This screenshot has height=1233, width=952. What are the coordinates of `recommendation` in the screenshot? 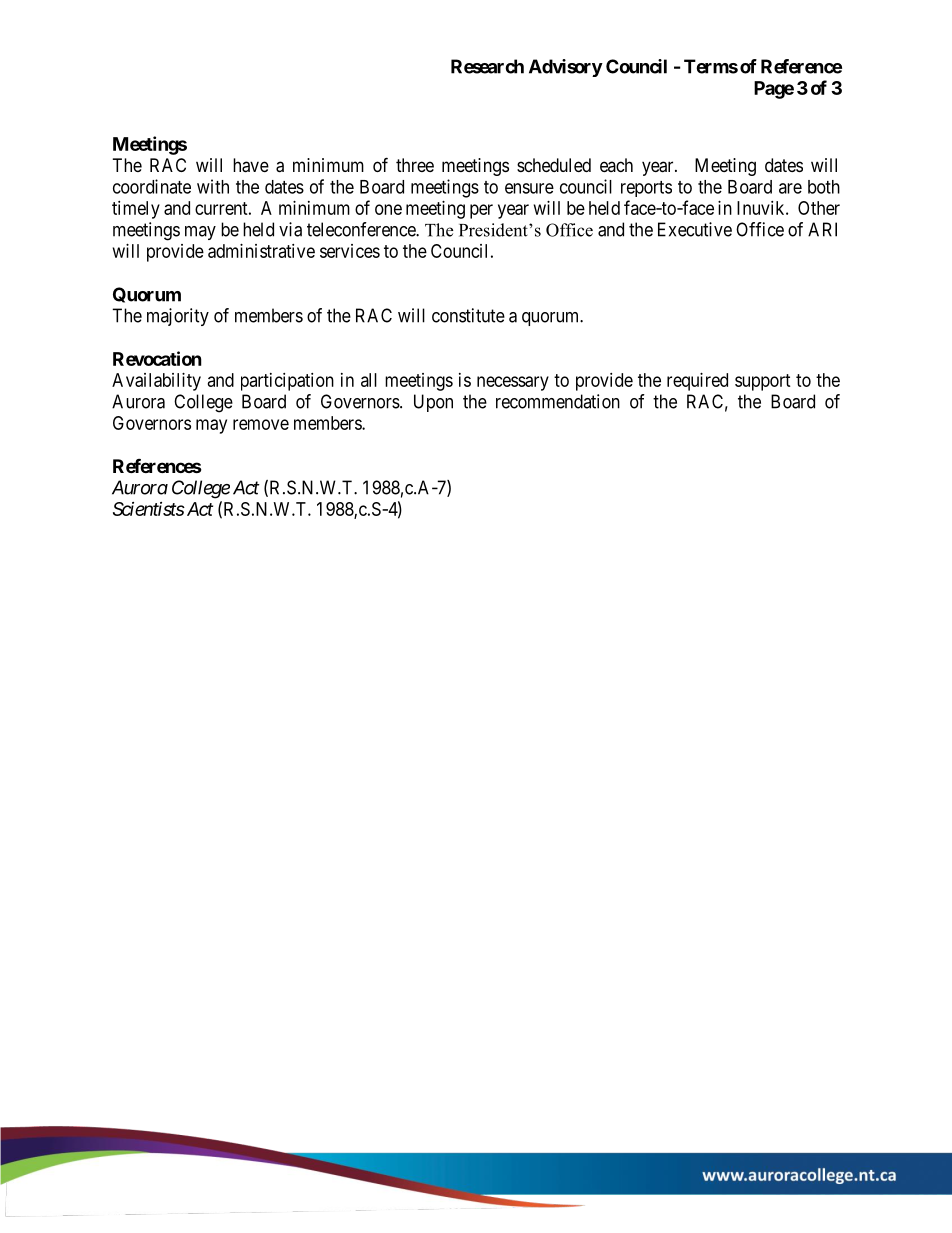 It's located at (558, 401).
